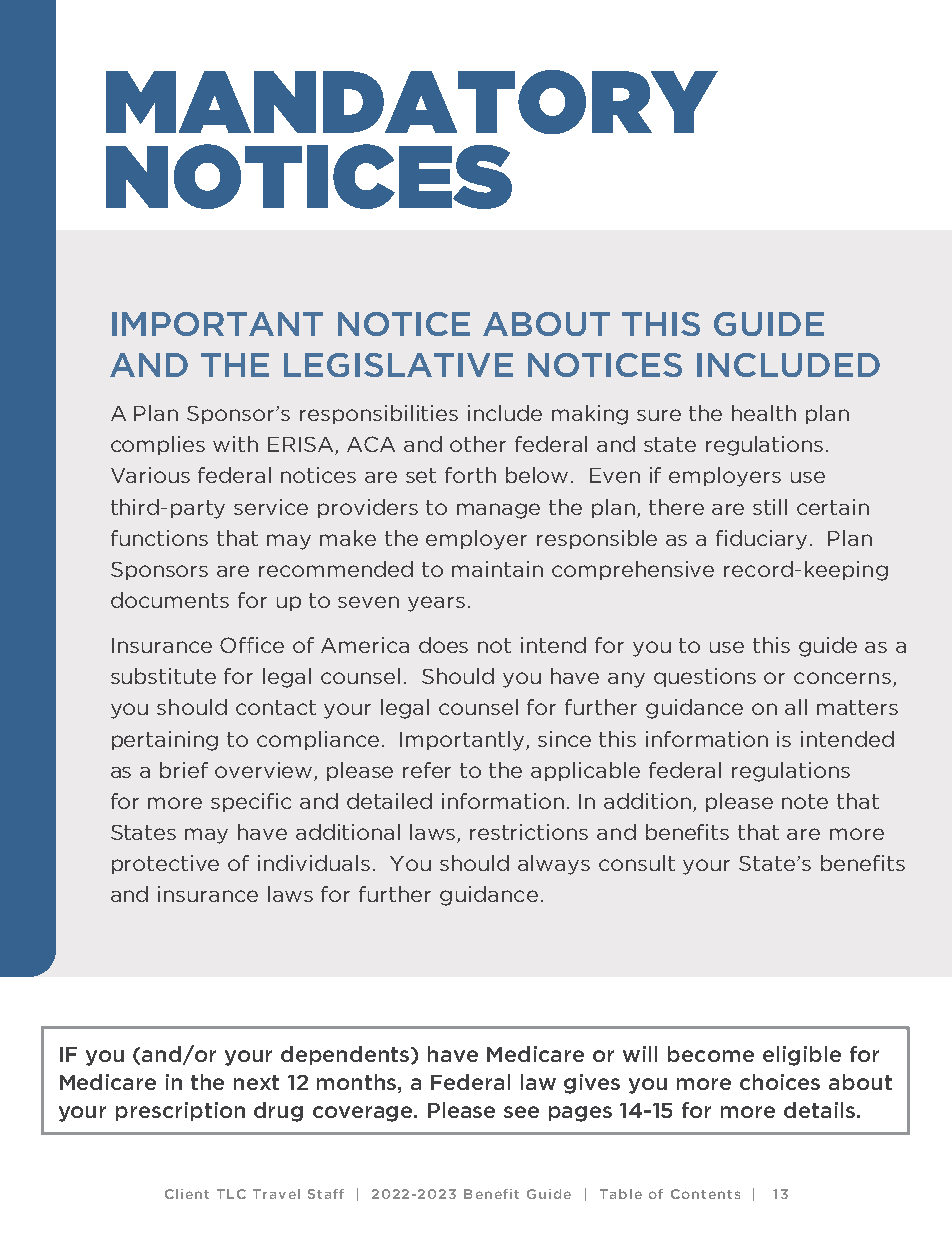 The width and height of the document is (952, 1233). Describe the element at coordinates (764, 413) in the document. I see `health` at that location.
